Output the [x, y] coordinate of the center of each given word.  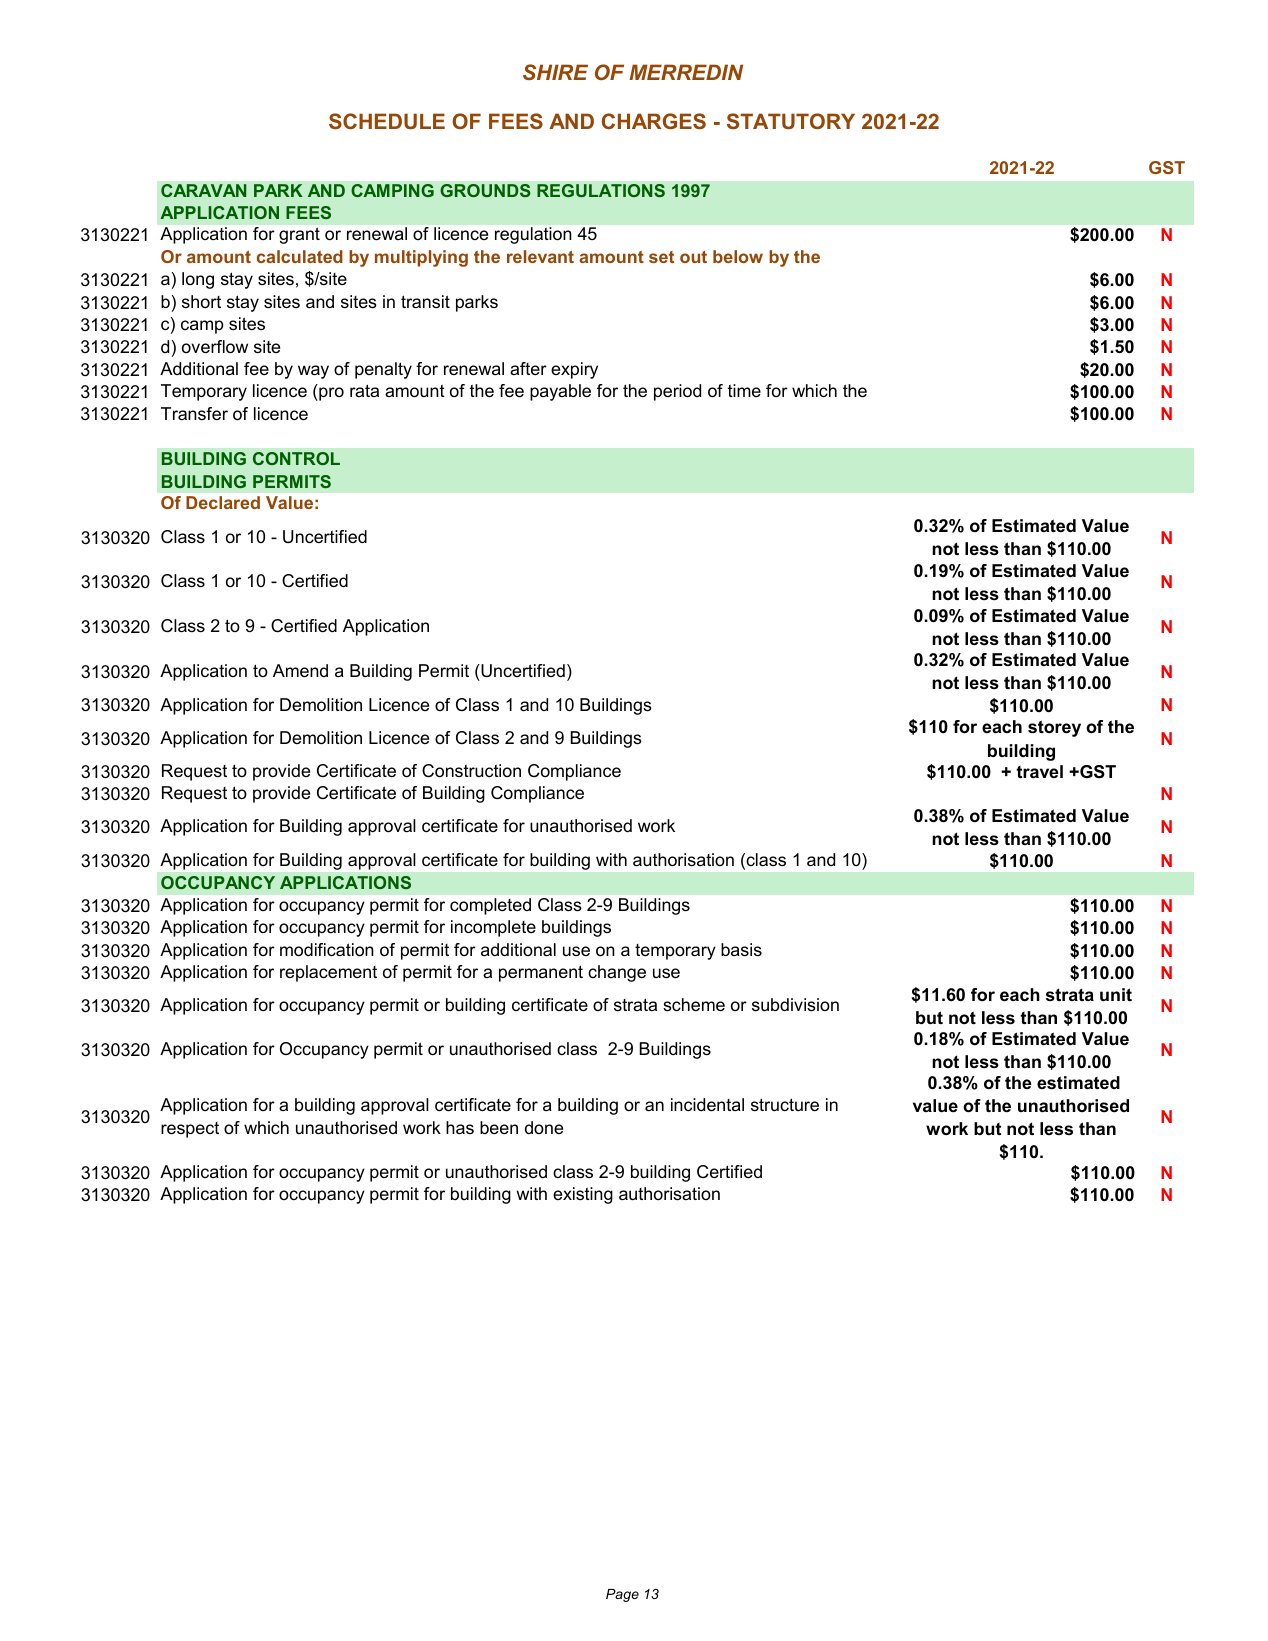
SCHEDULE [387, 121]
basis [741, 949]
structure [785, 1104]
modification [327, 950]
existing [583, 1195]
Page [622, 1595]
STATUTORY [791, 121]
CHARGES [654, 121]
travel [1039, 771]
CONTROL [296, 458]
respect [190, 1130]
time [744, 390]
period [677, 392]
